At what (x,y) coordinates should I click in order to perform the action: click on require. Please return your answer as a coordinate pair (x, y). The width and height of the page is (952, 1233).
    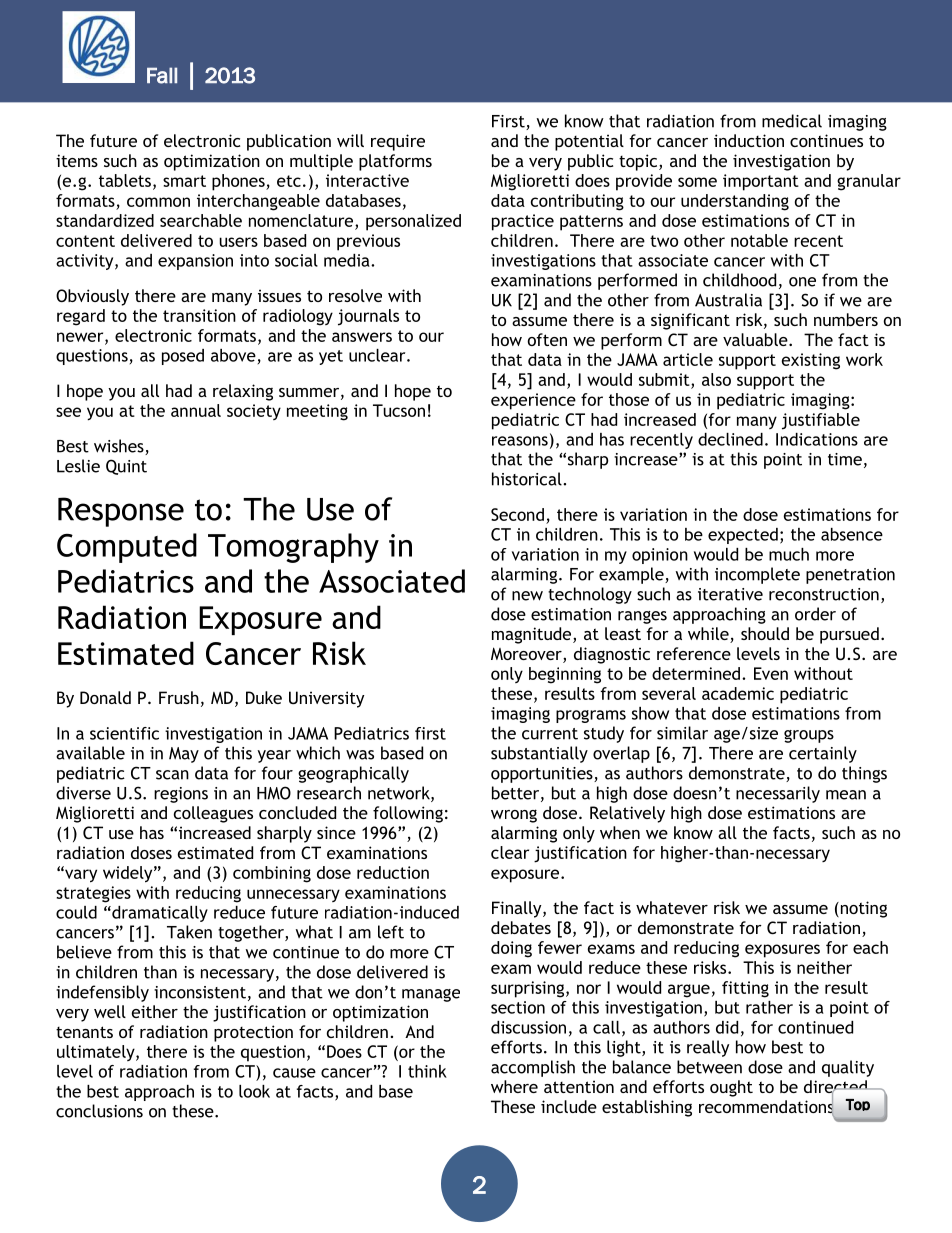
    Looking at the image, I should click on (398, 142).
